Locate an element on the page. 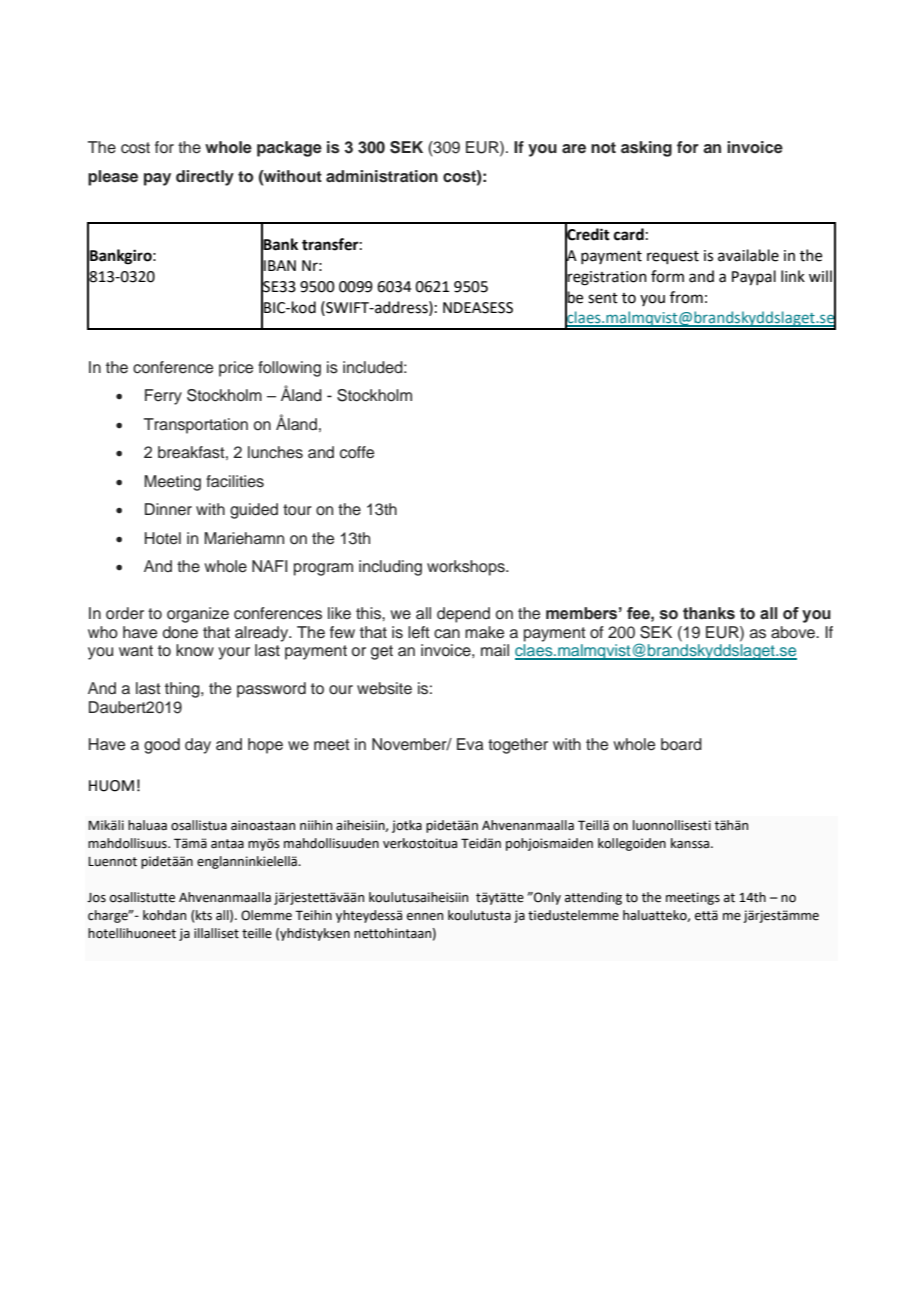 The height and width of the document is (1308, 924). Only is located at coordinates (546, 898).
